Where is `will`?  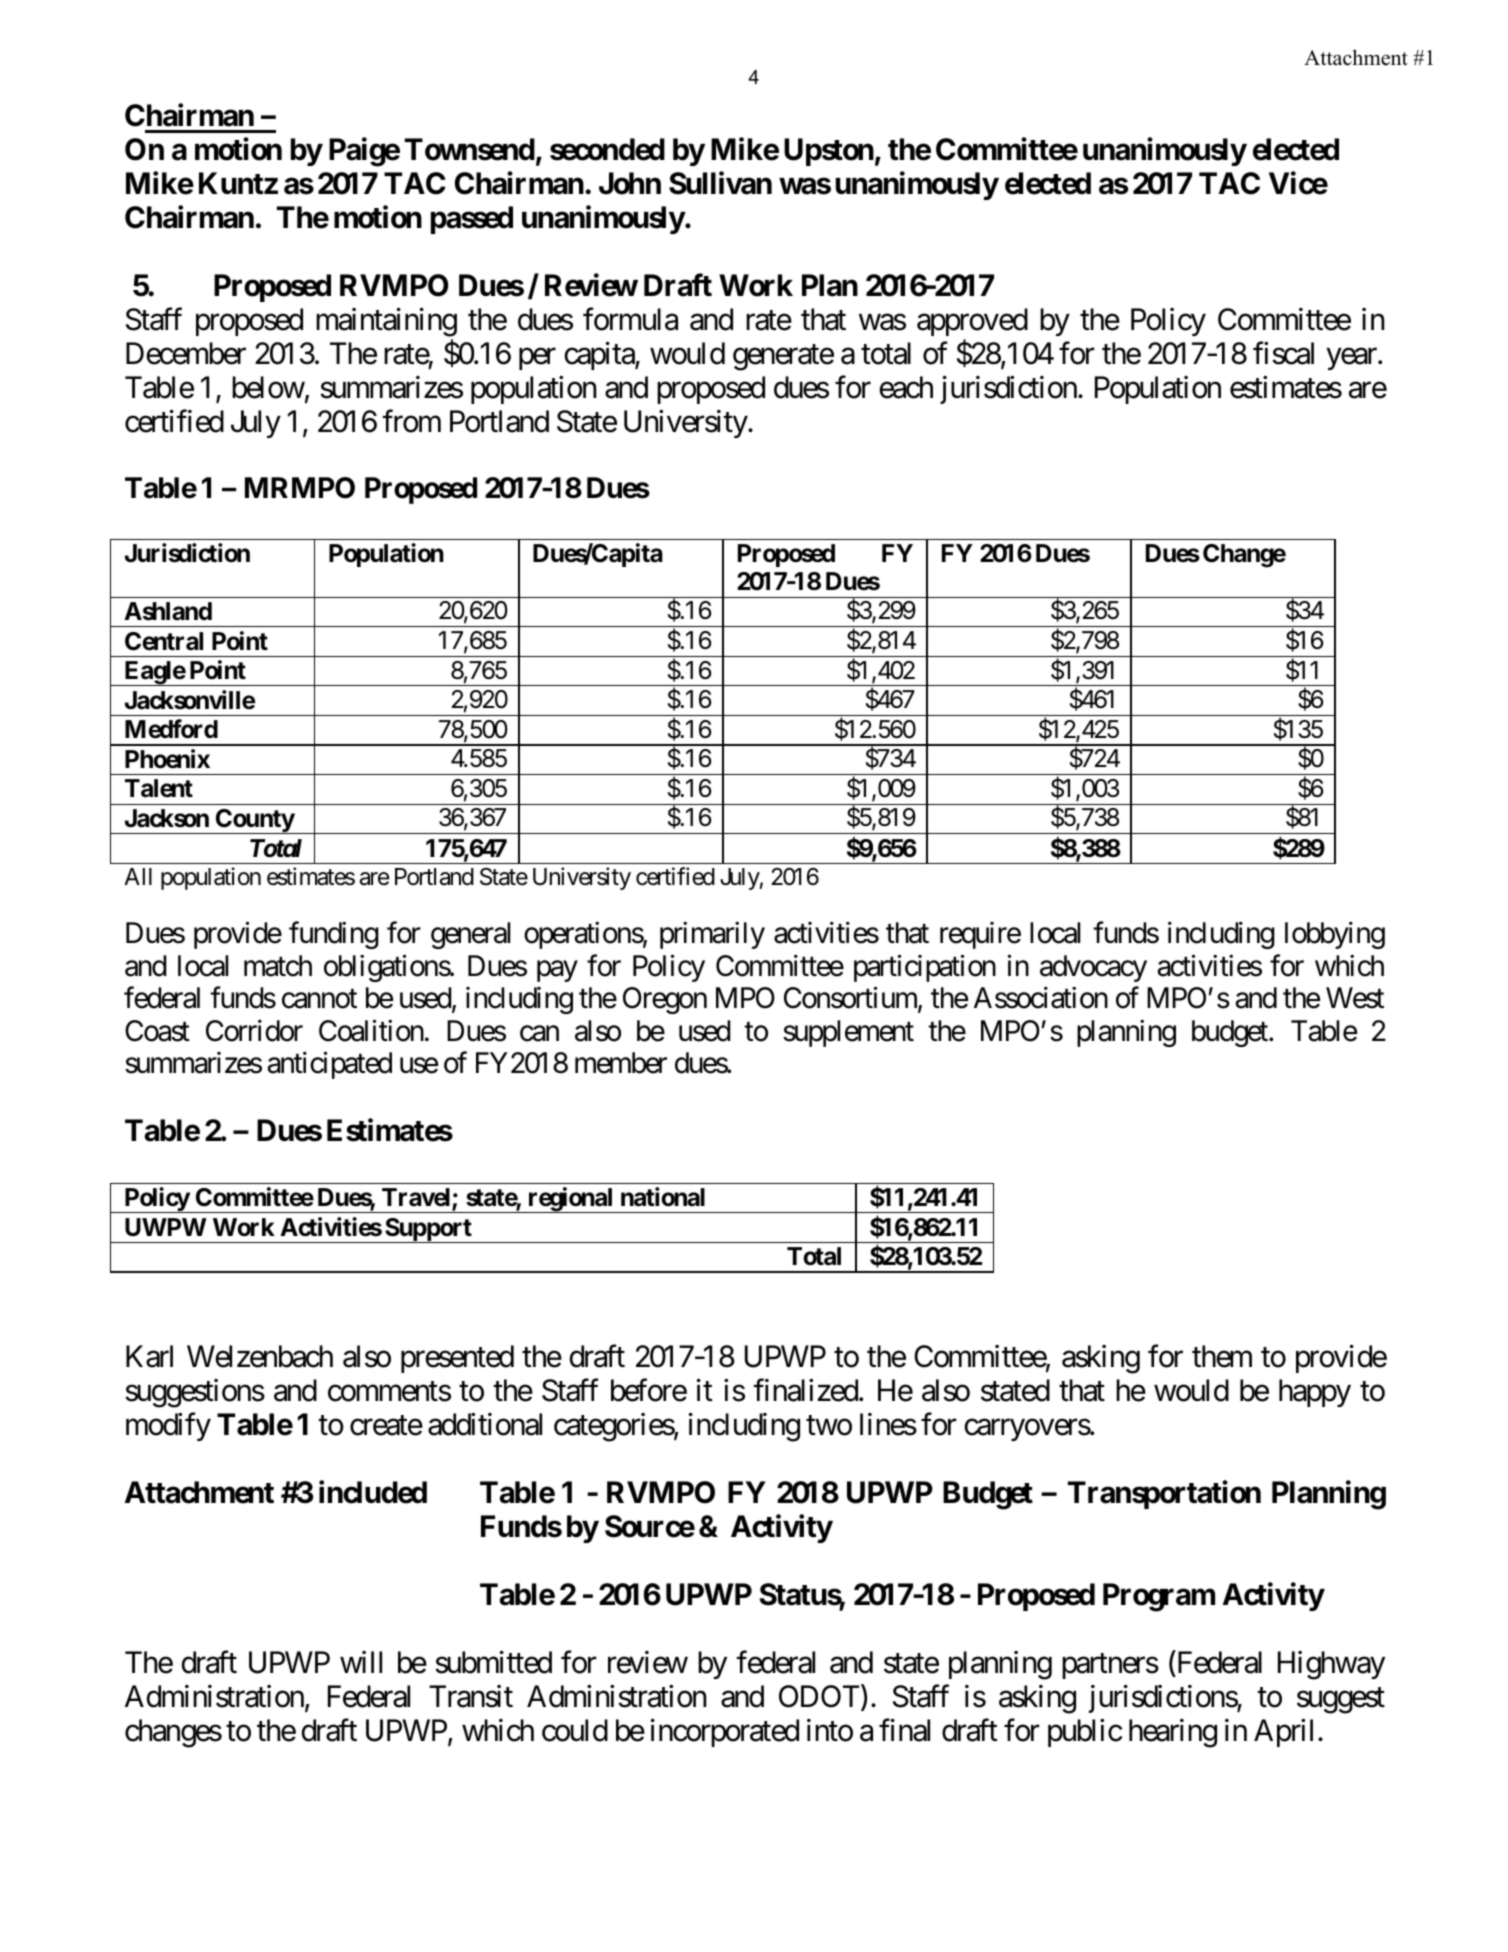
will is located at coordinates (361, 1662).
